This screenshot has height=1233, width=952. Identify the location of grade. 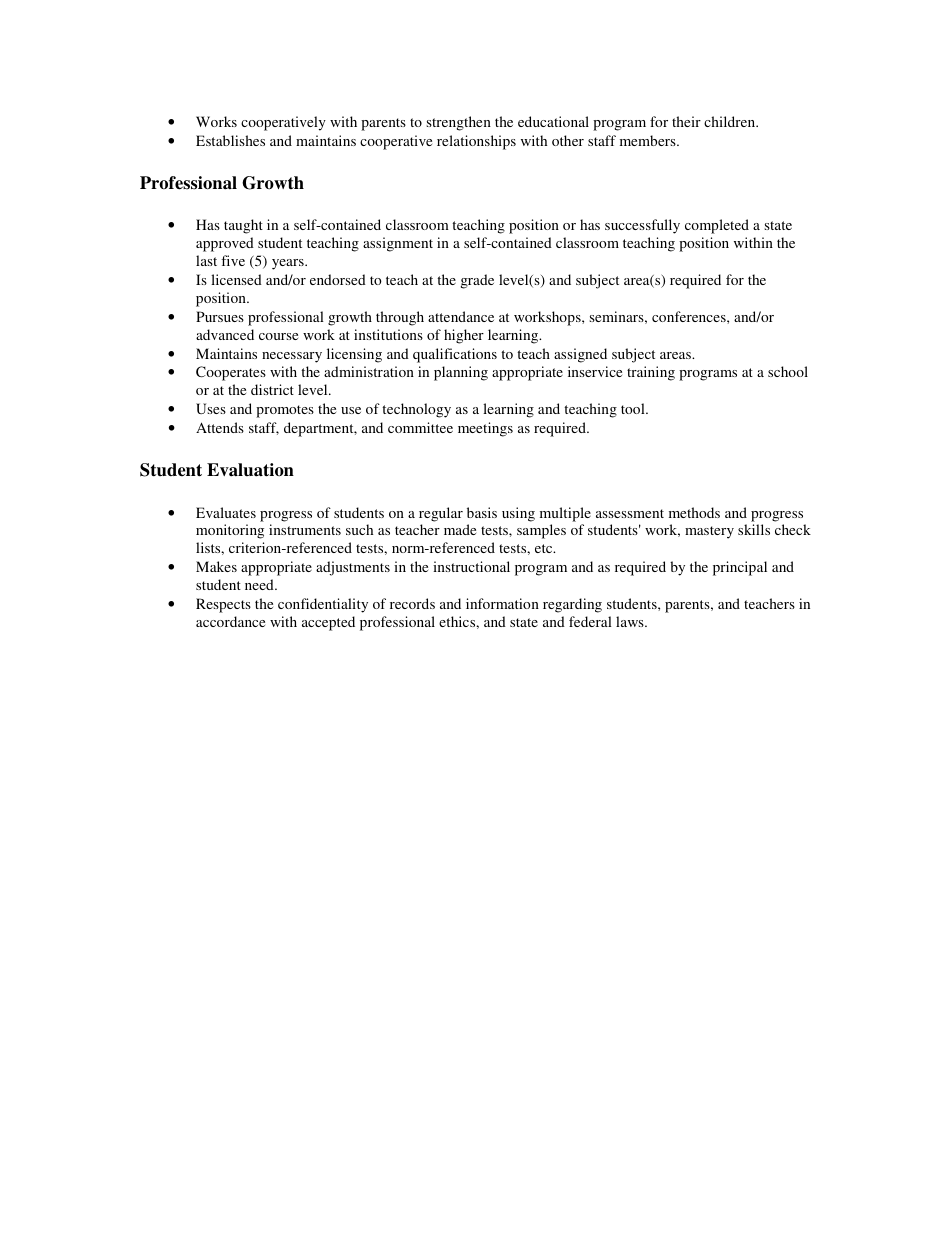
(477, 281).
